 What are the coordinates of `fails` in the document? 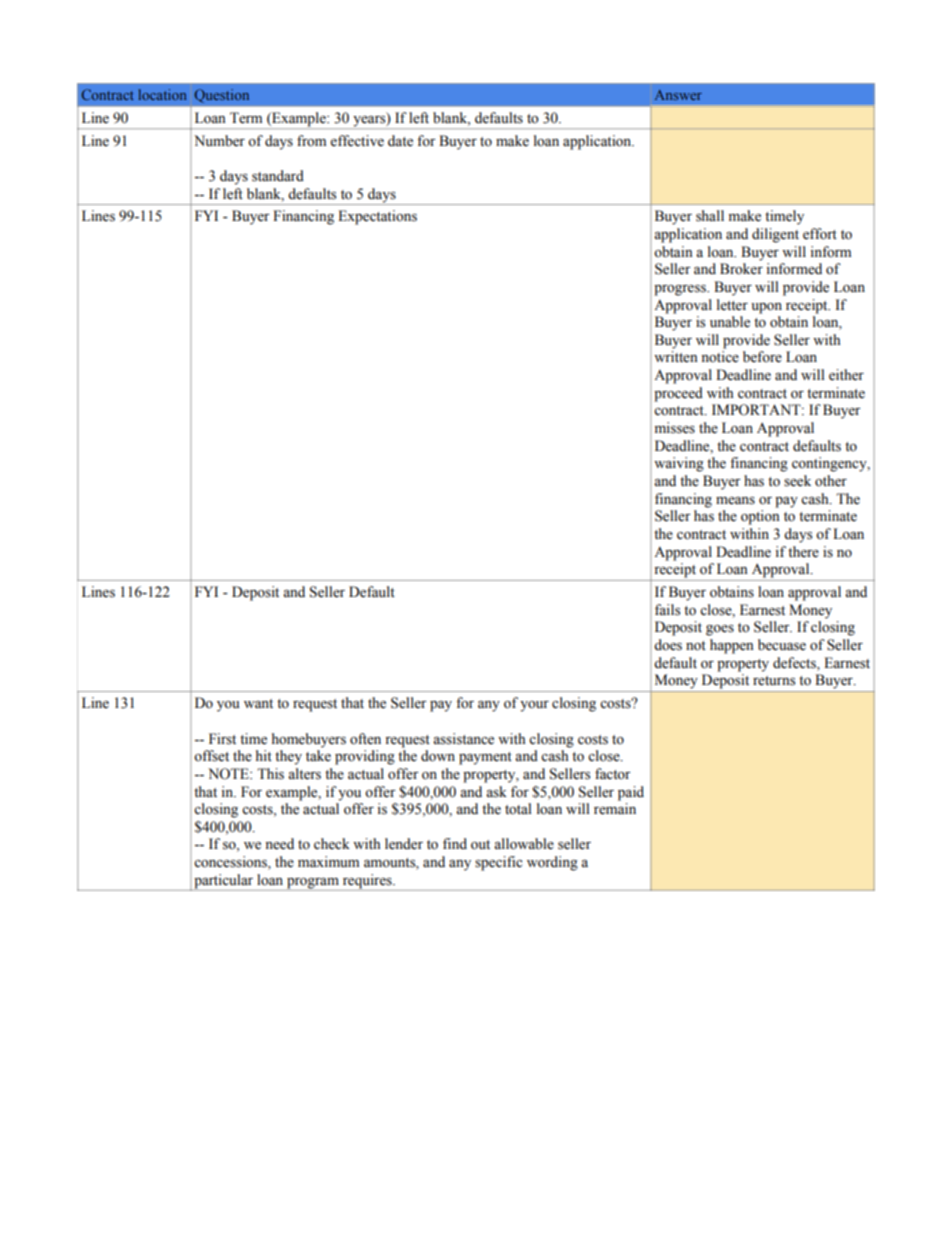 It's located at (667, 610).
